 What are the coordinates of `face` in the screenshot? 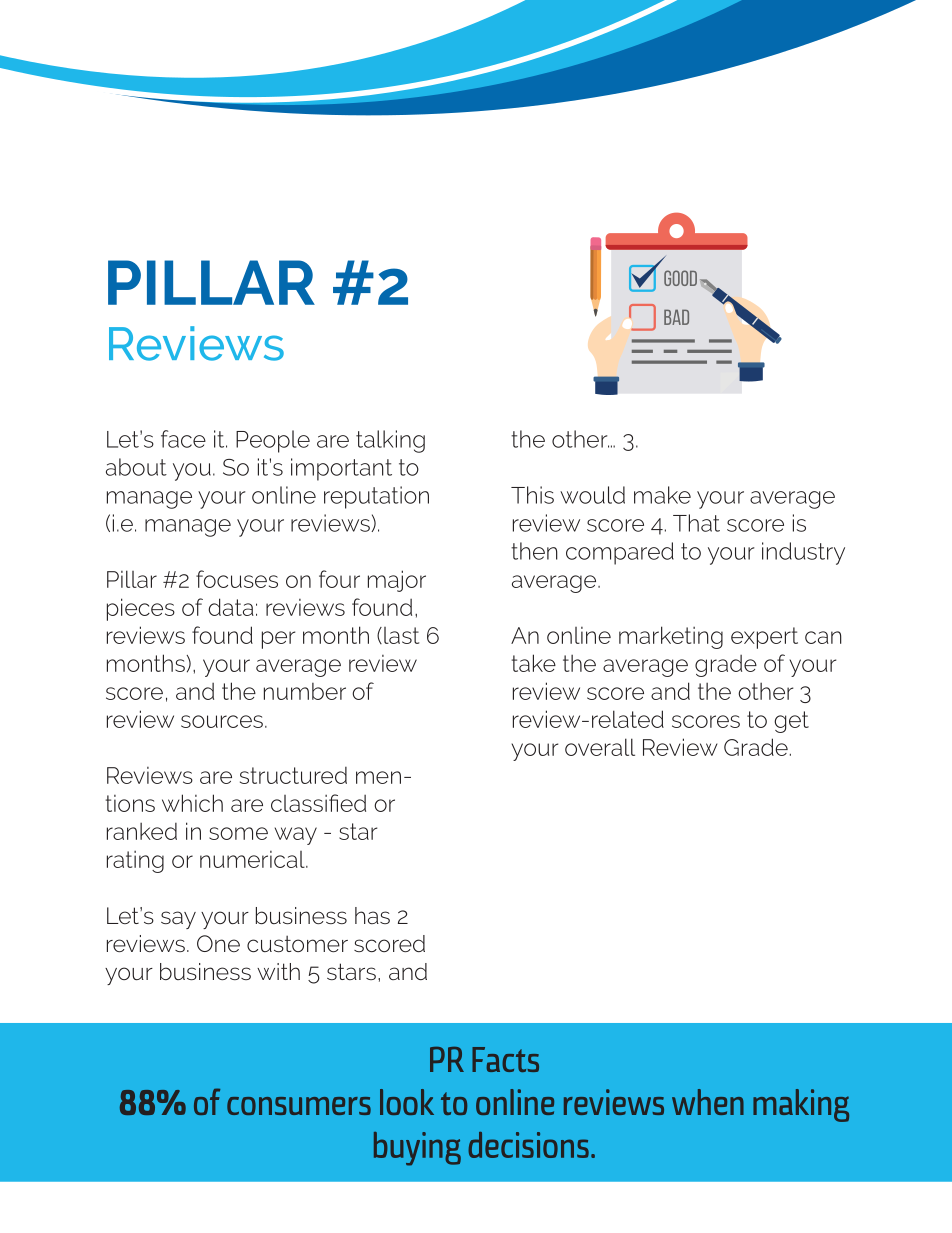 It's located at (183, 439).
